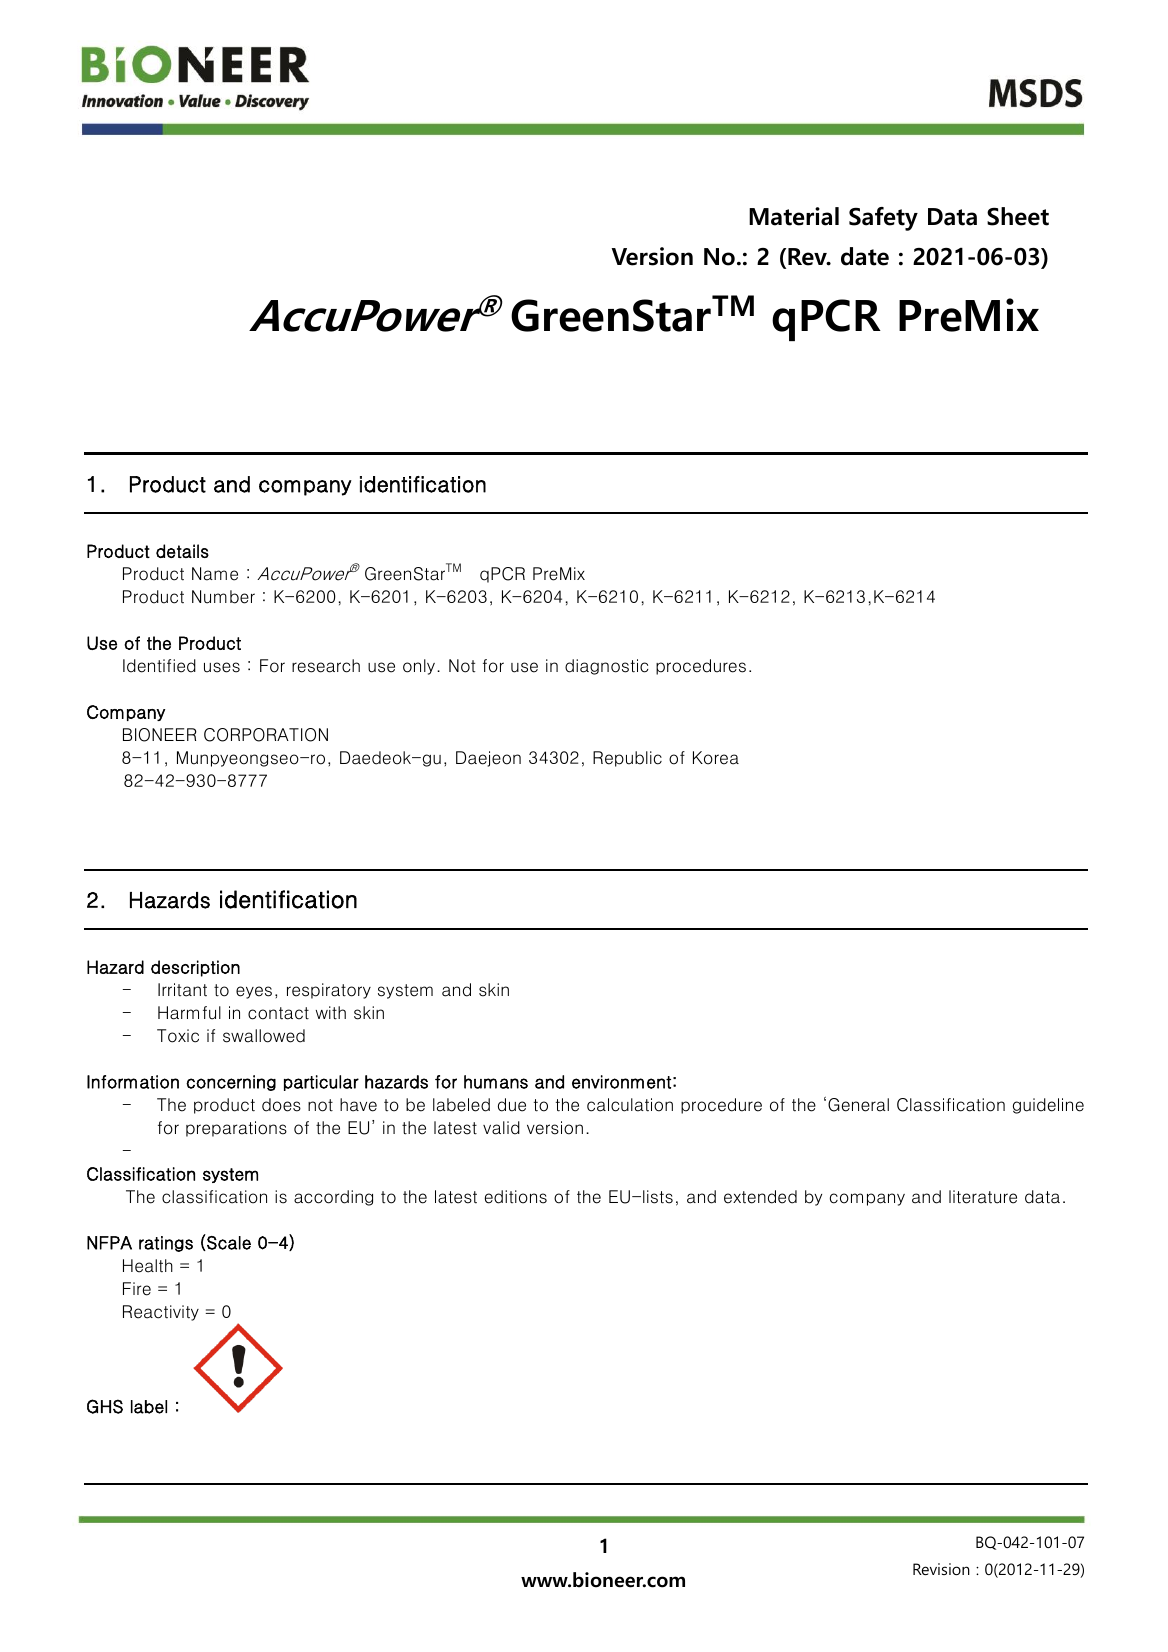 The image size is (1168, 1652). Describe the element at coordinates (182, 551) in the screenshot. I see `details` at that location.
